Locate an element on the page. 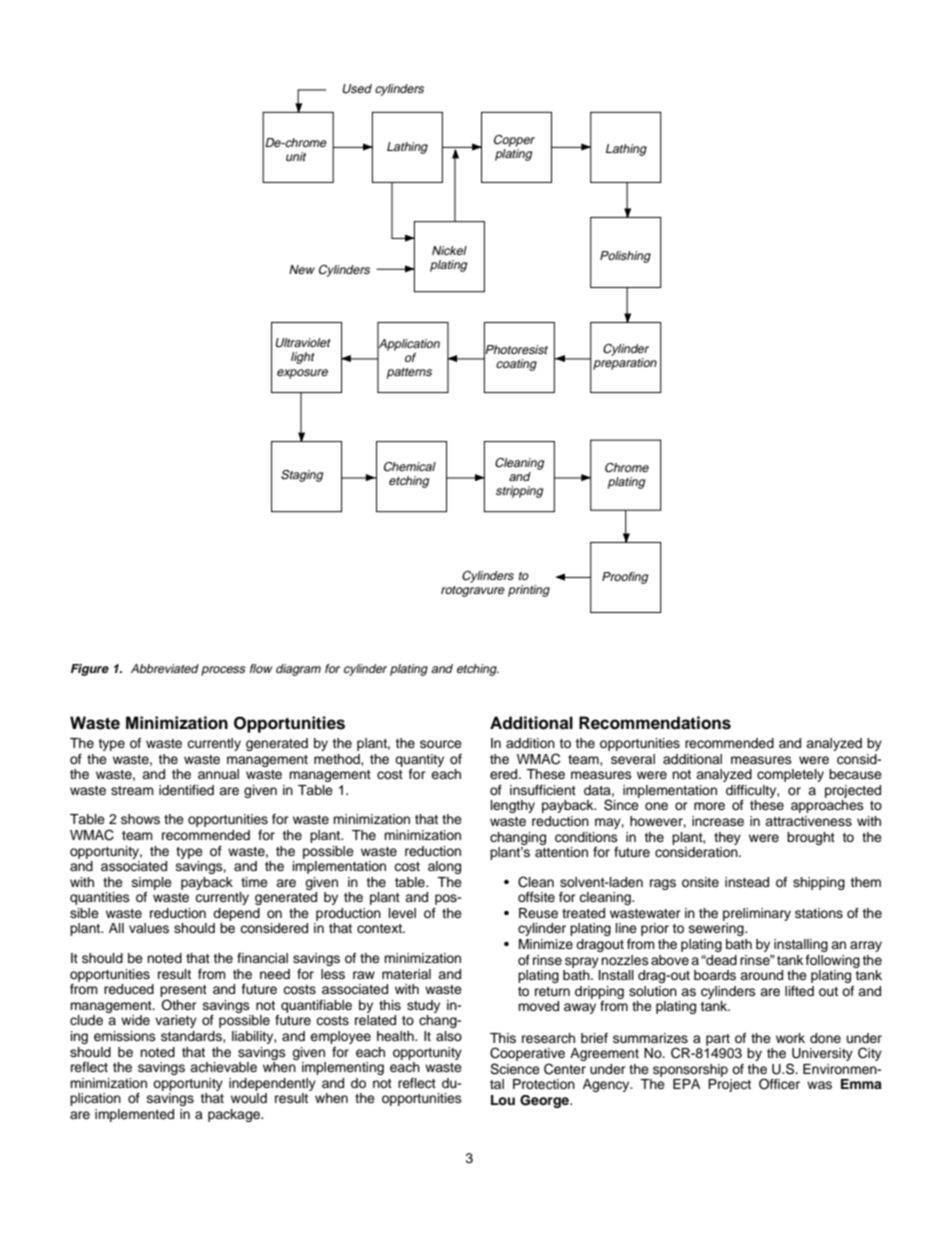 The image size is (952, 1233). simple is located at coordinates (152, 883).
